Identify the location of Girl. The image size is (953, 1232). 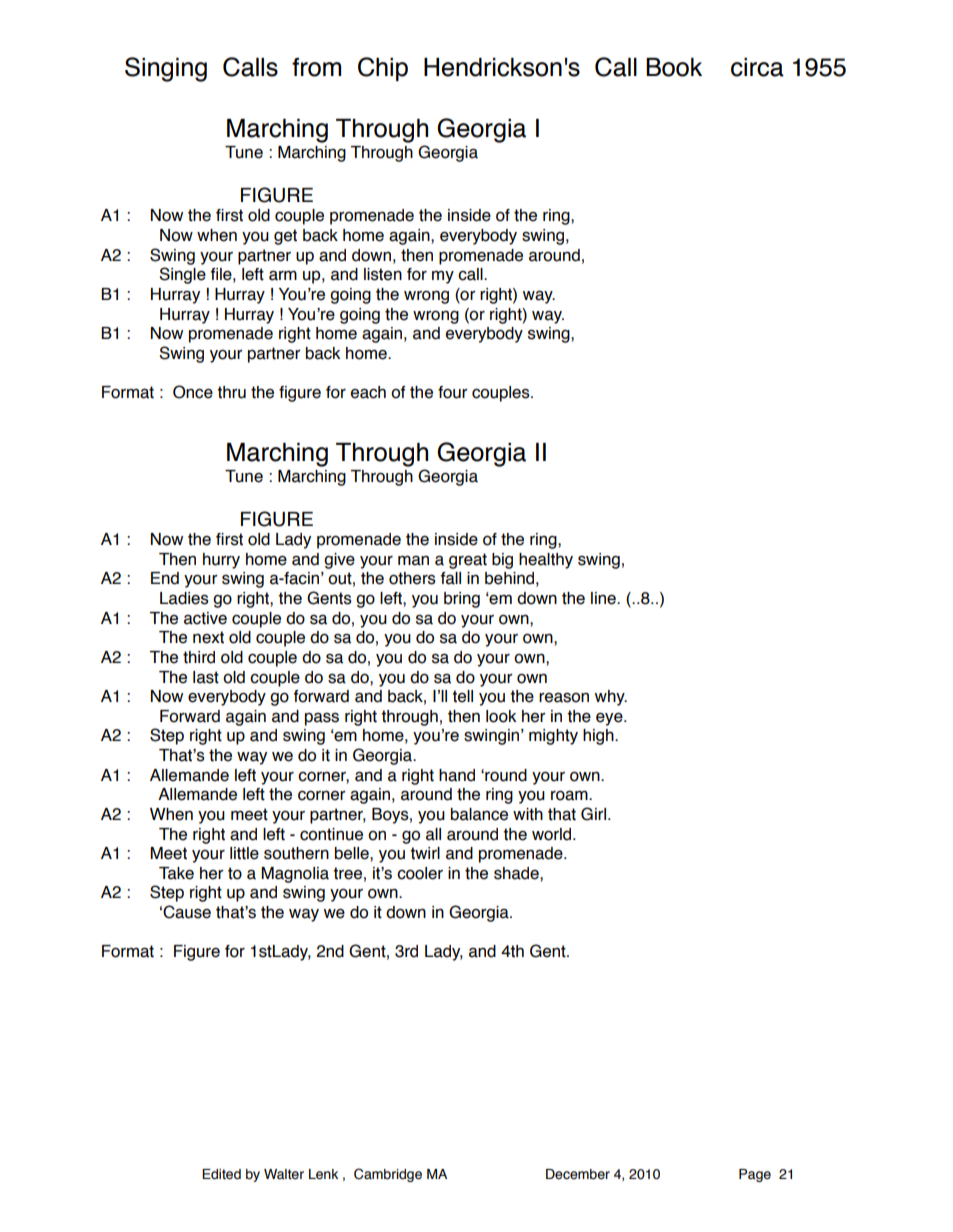
(593, 814).
